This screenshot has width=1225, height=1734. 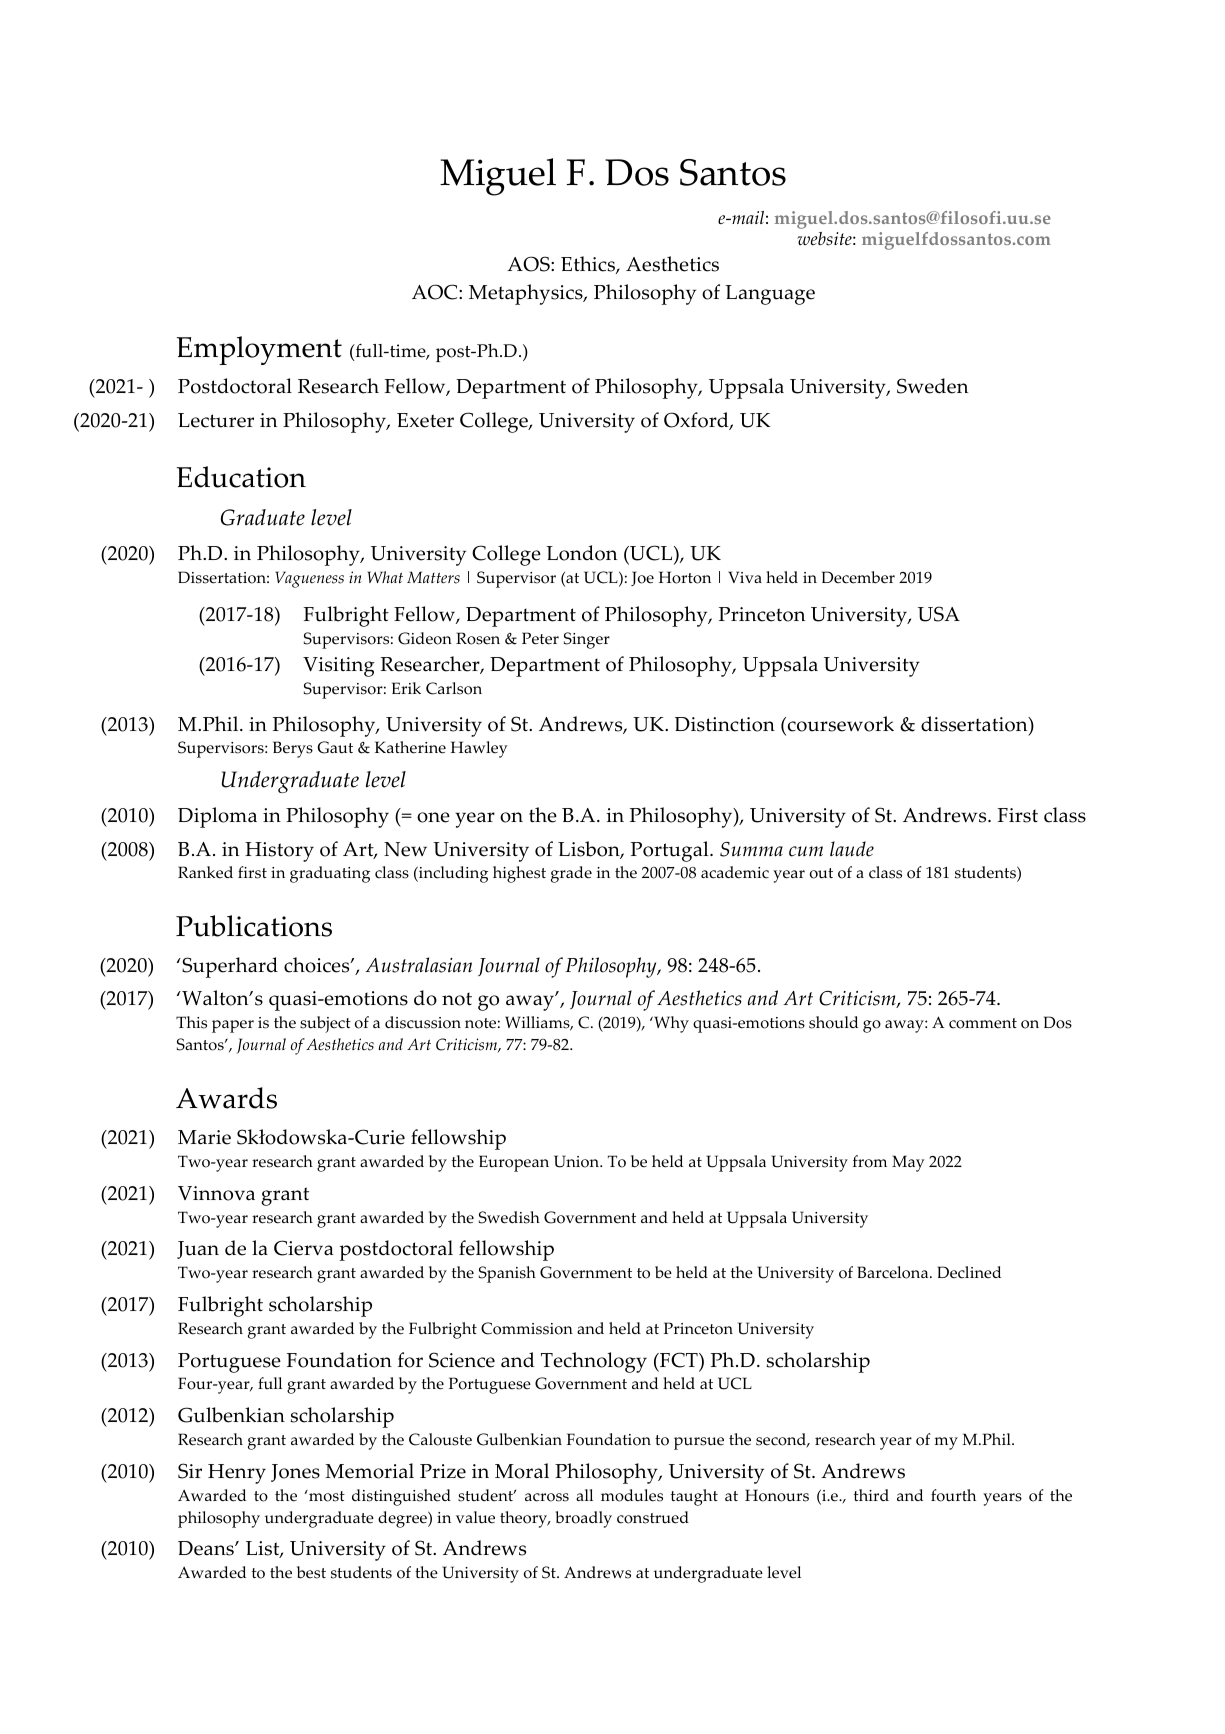 What do you see at coordinates (226, 1098) in the screenshot?
I see `Awards` at bounding box center [226, 1098].
